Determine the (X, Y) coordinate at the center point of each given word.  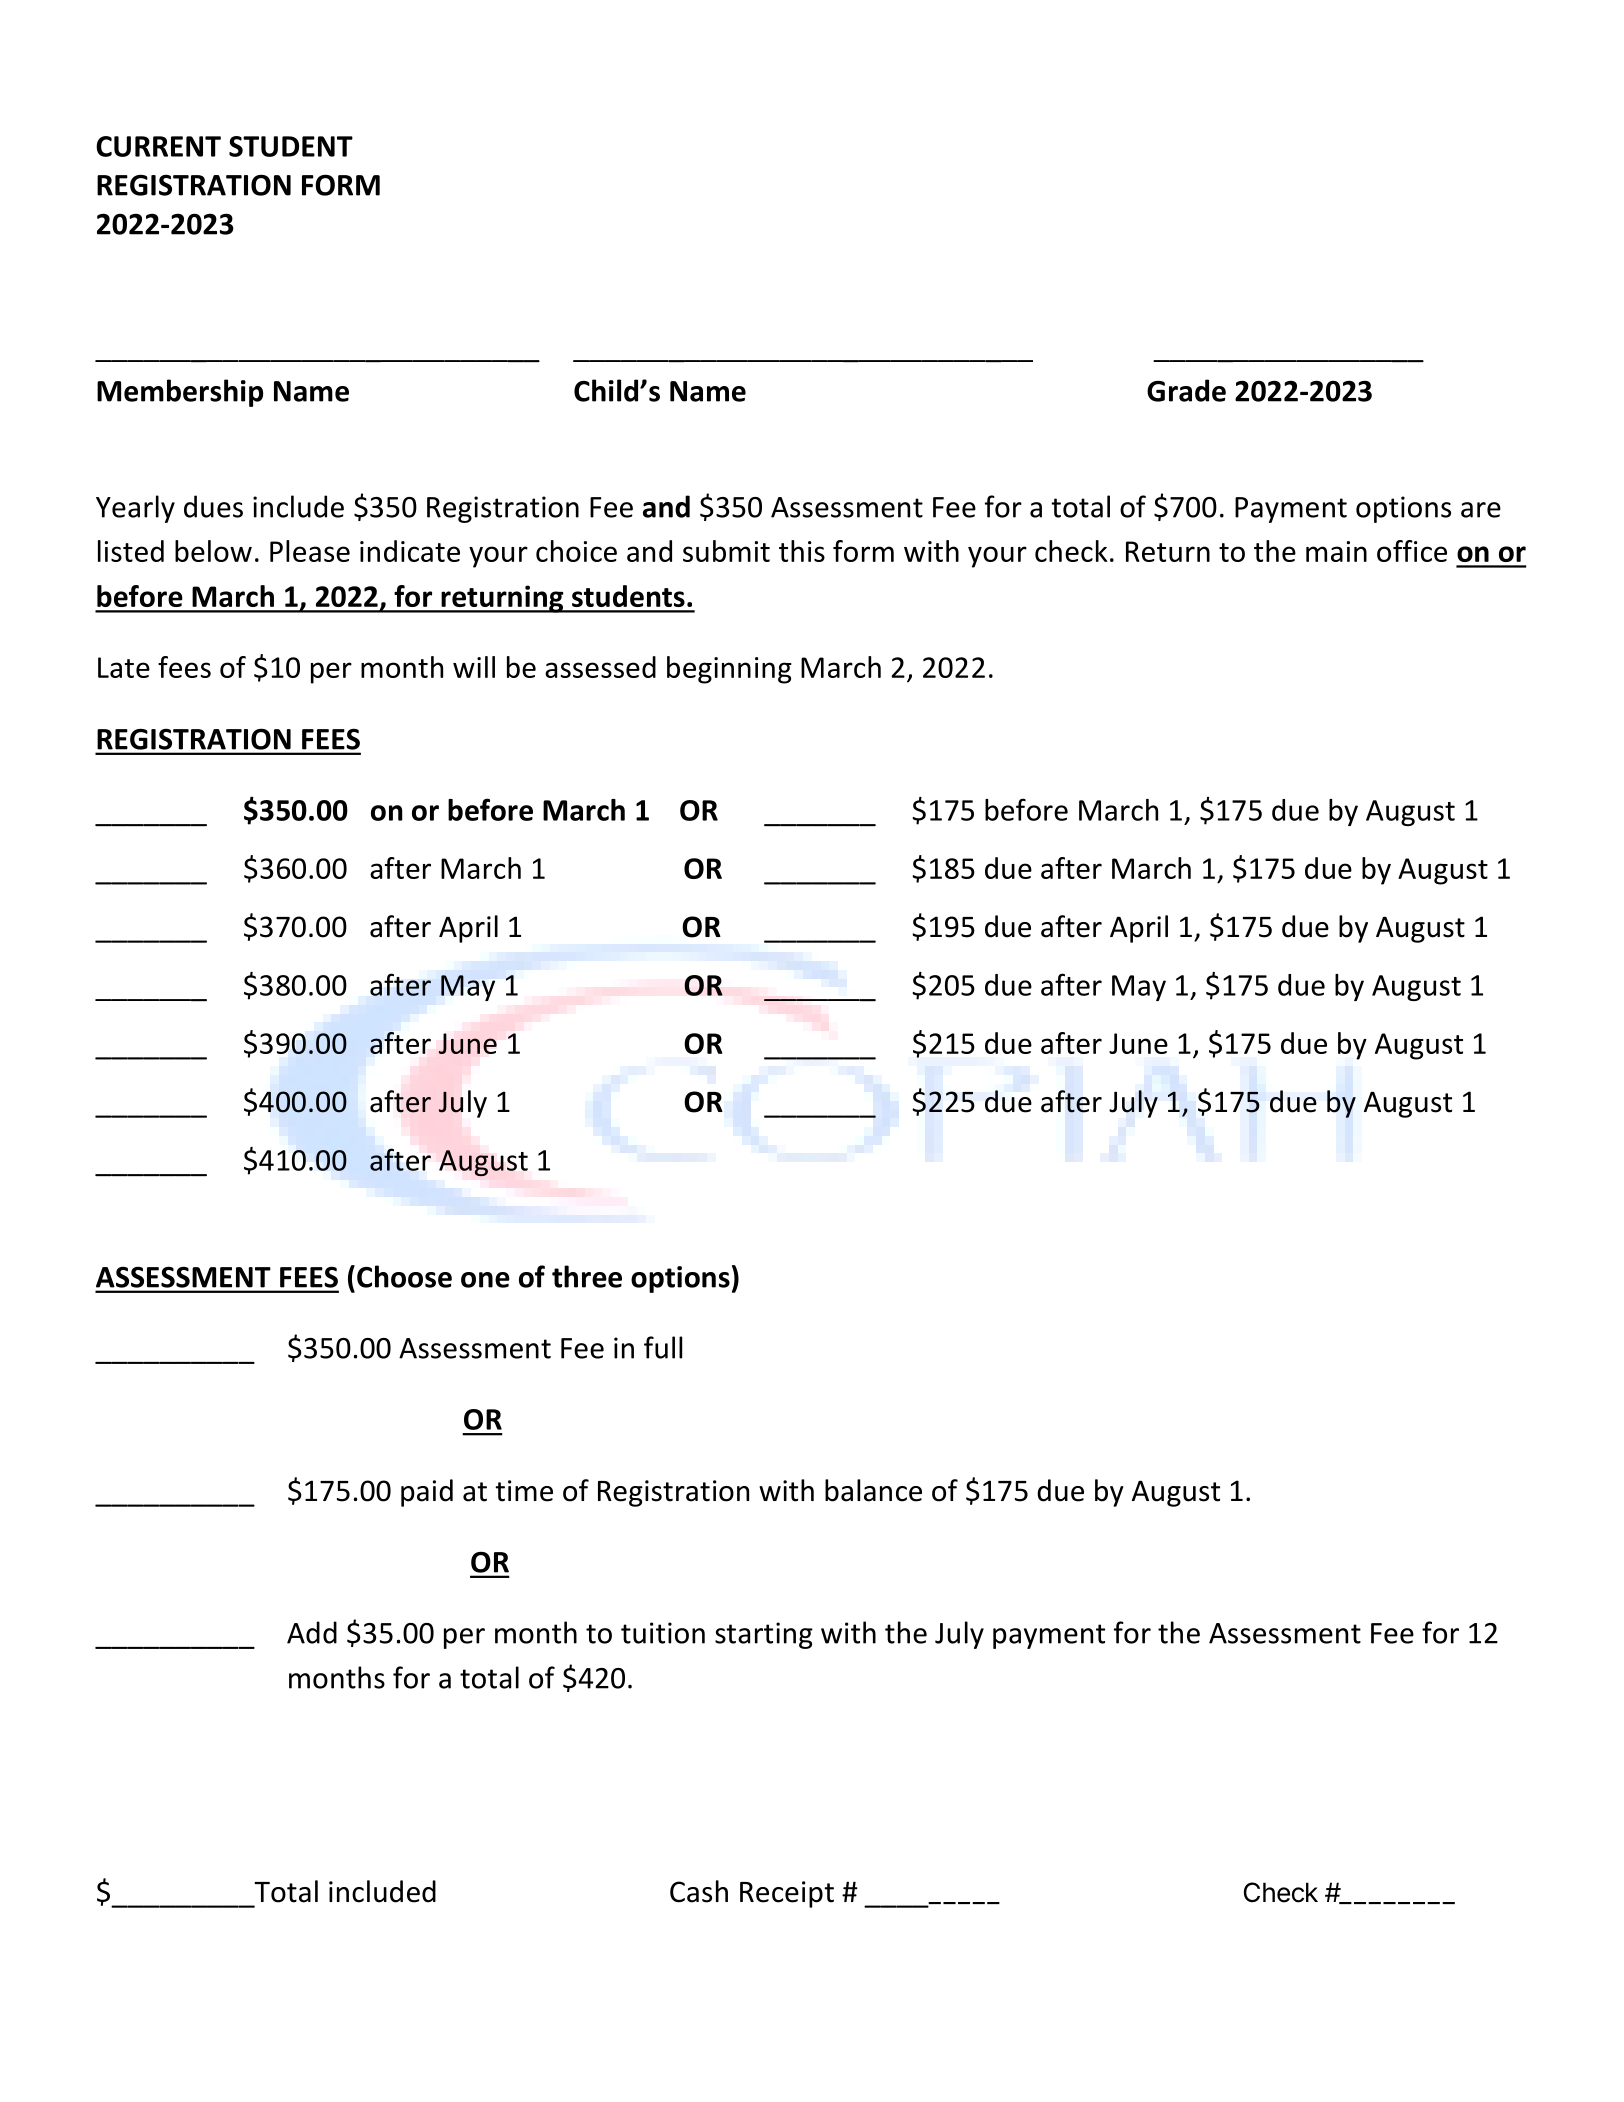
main (1336, 551)
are (1481, 510)
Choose (404, 1276)
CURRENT (158, 146)
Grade (1186, 390)
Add (312, 1632)
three (587, 1276)
